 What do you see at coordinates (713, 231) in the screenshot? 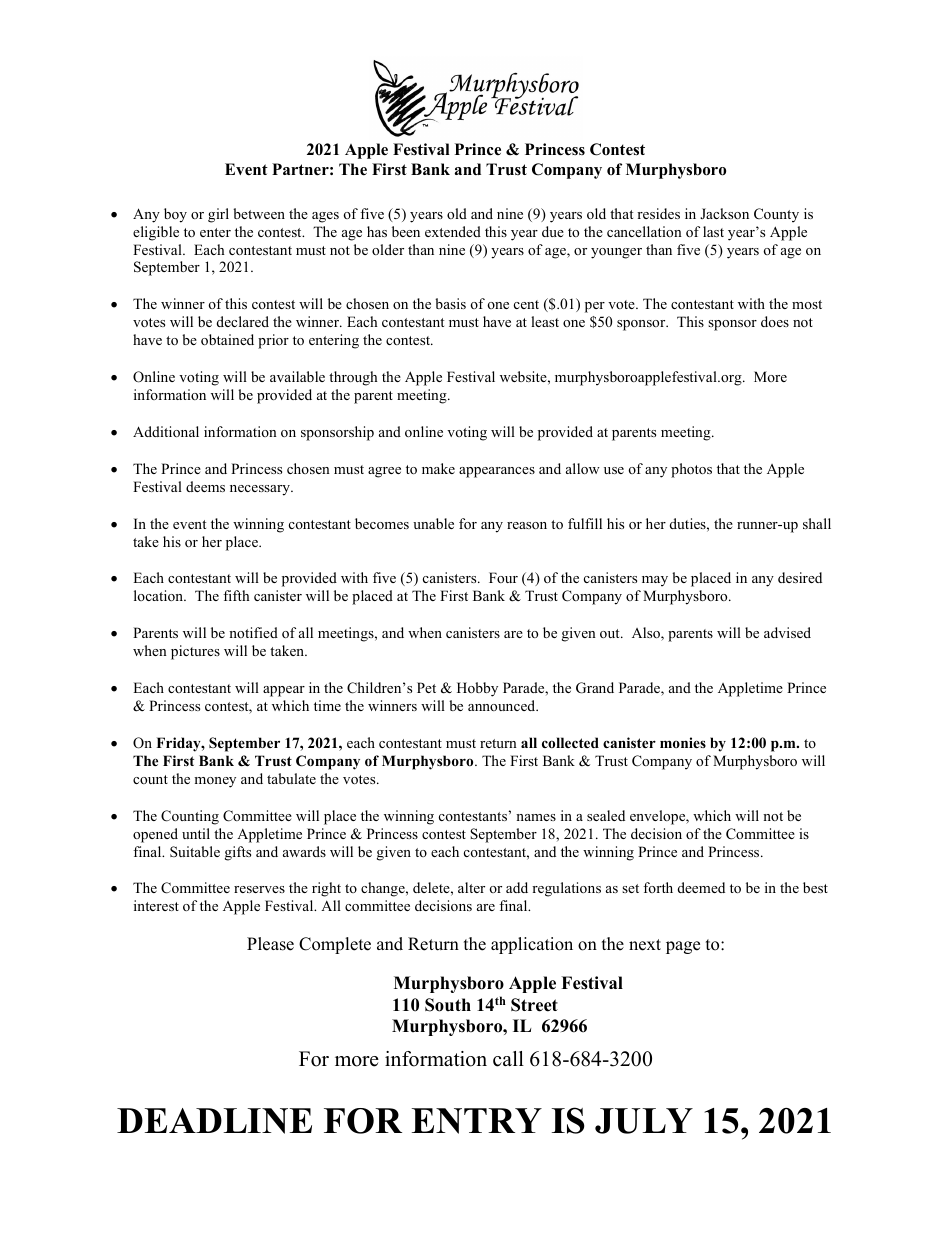
I see `last` at bounding box center [713, 231].
